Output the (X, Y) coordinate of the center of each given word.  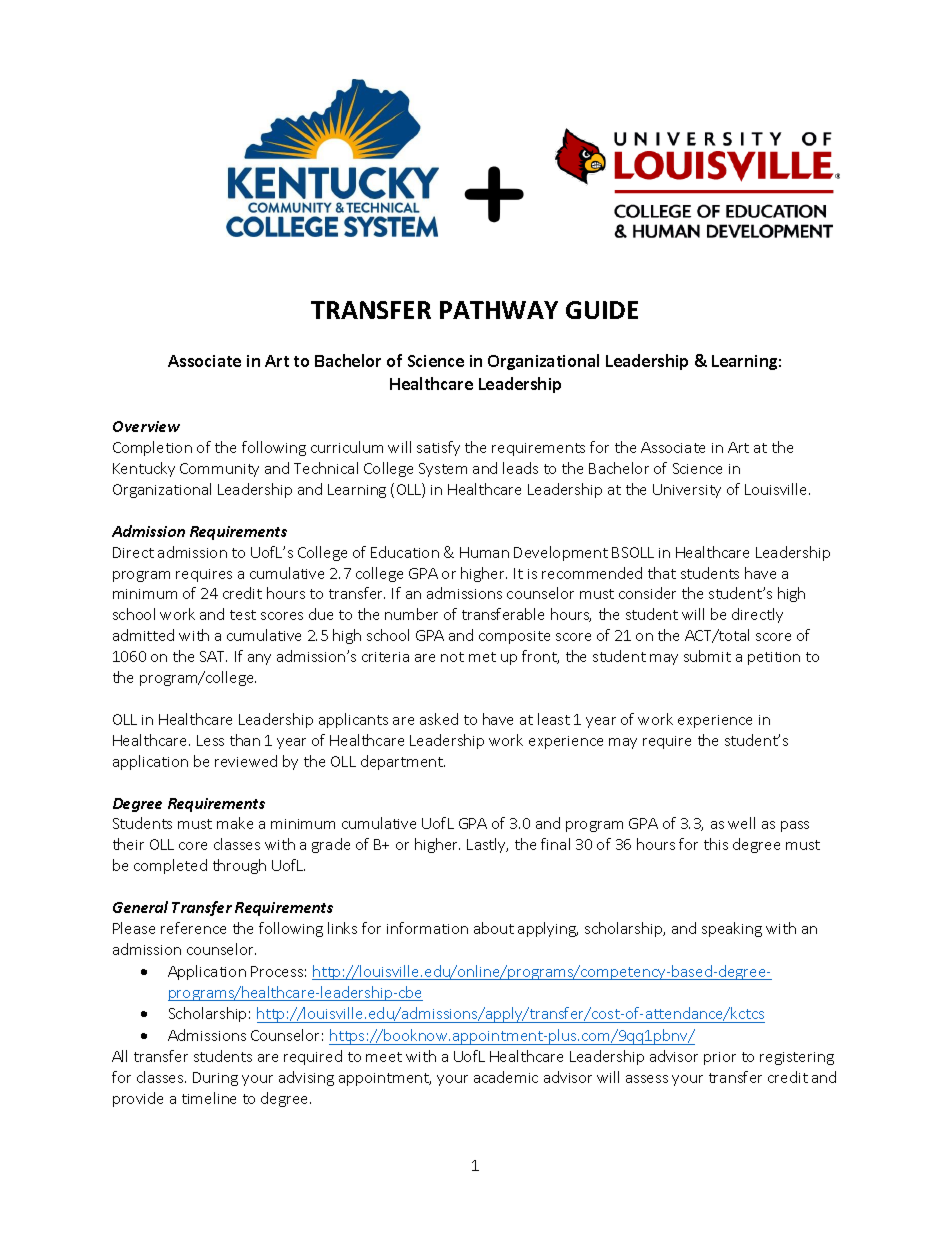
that (662, 573)
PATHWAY (499, 310)
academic (506, 1077)
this (716, 844)
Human (484, 552)
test (243, 615)
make (235, 823)
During (215, 1079)
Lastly (487, 845)
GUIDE (602, 310)
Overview (146, 426)
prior (720, 1058)
